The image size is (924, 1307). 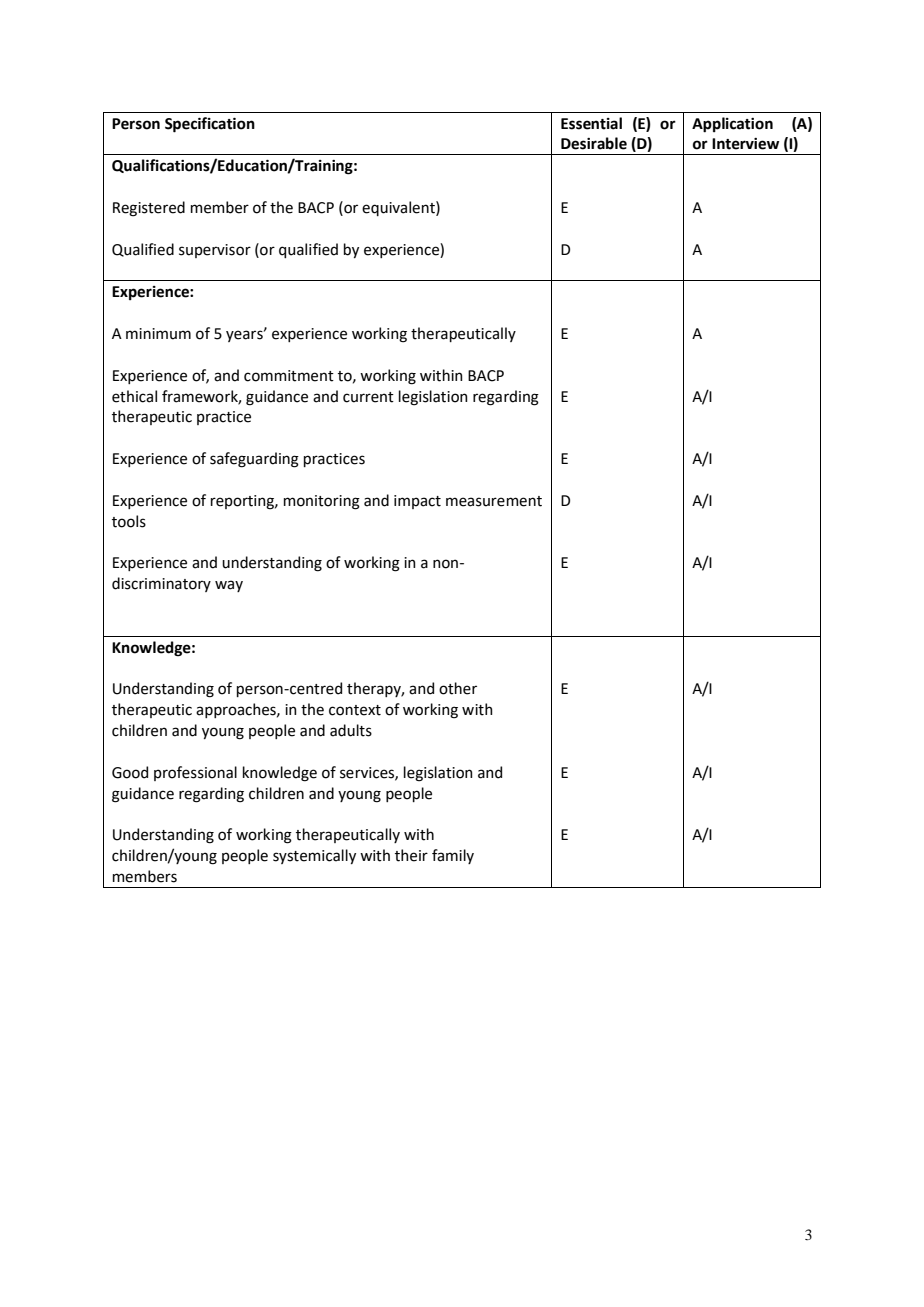 I want to click on Desirable, so click(x=594, y=143).
